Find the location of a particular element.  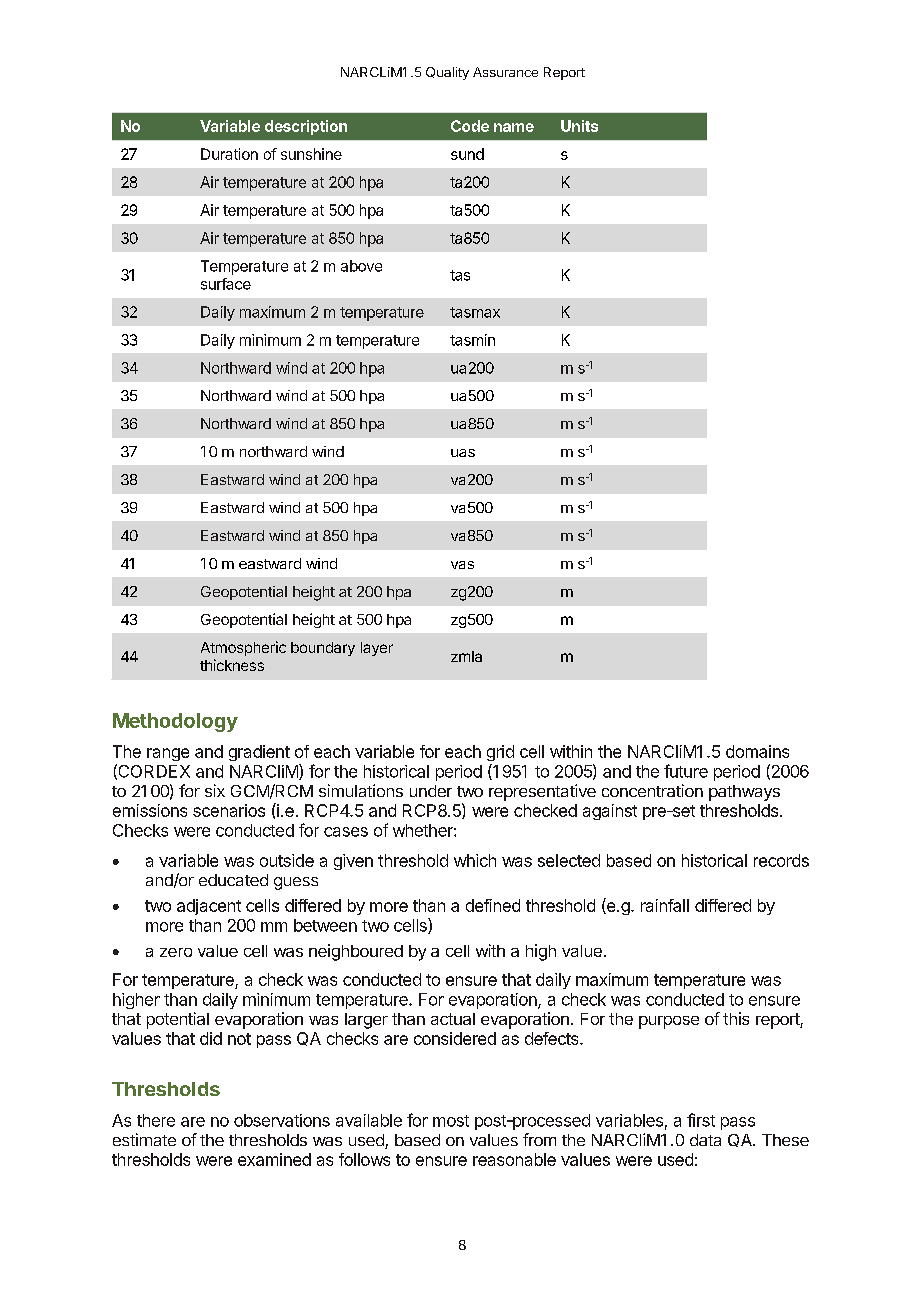

educated is located at coordinates (233, 880).
